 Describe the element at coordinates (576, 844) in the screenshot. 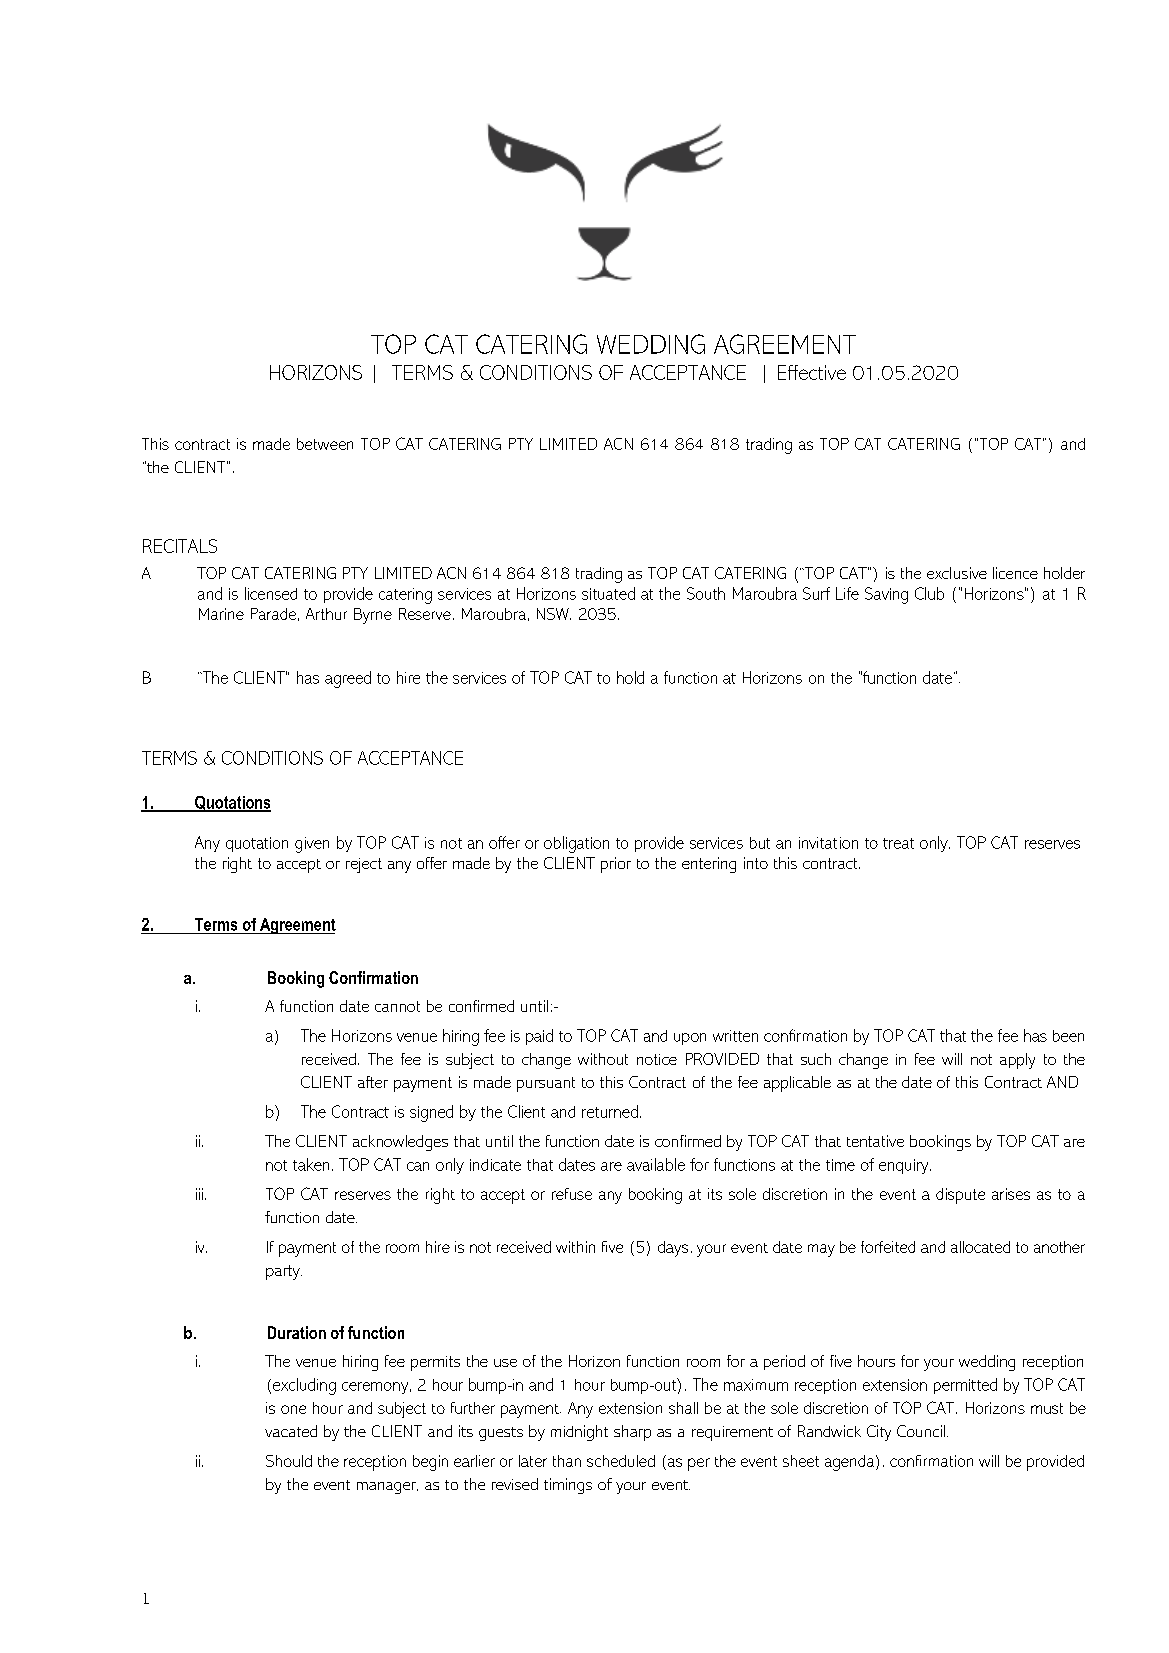

I see `obligation` at that location.
